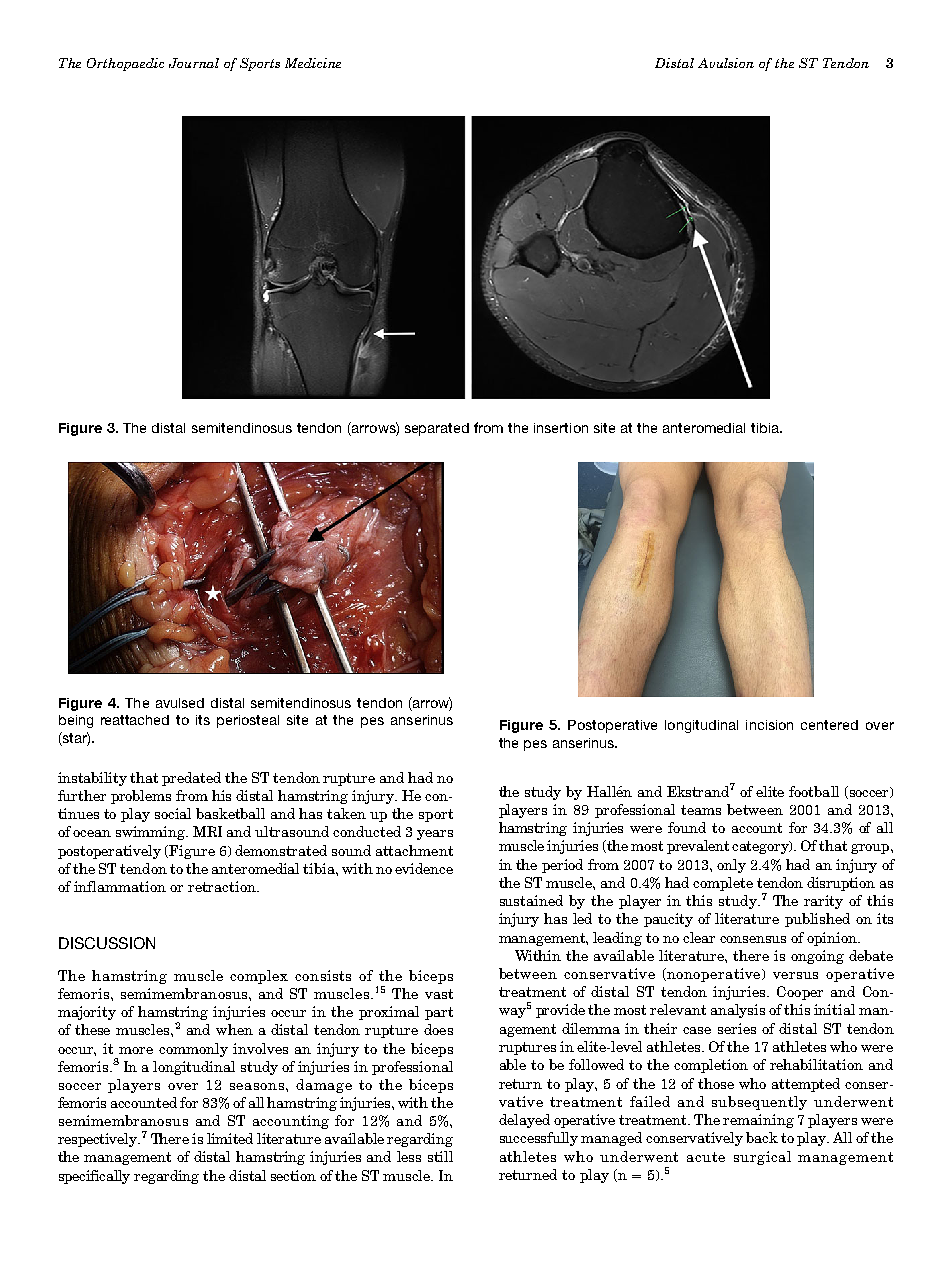  Describe the element at coordinates (814, 791) in the screenshot. I see `football` at that location.
